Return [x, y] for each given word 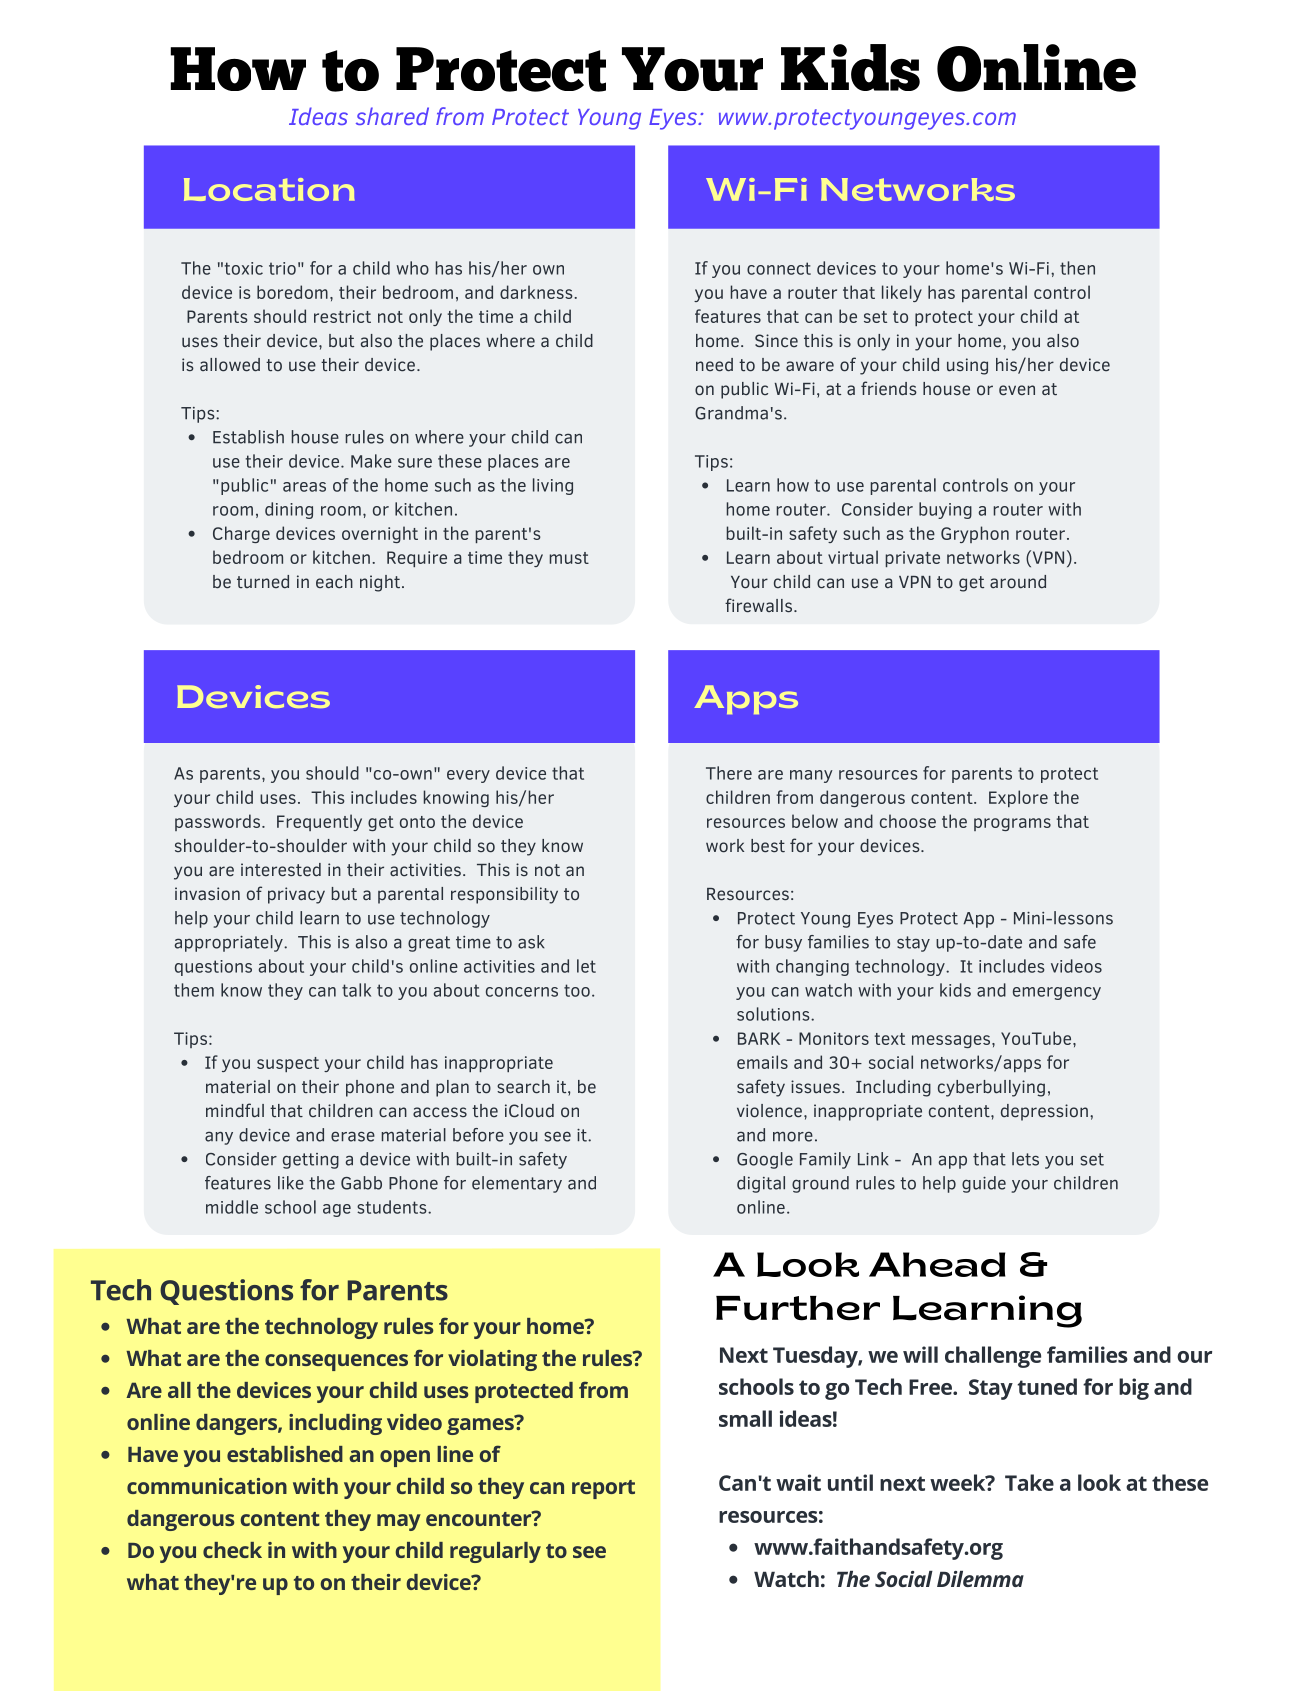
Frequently [319, 822]
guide [984, 1184]
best [768, 846]
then [1077, 268]
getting [311, 1161]
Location [269, 189]
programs [1012, 824]
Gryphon [975, 534]
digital [761, 1184]
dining [289, 510]
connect [779, 268]
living [553, 486]
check [232, 1550]
